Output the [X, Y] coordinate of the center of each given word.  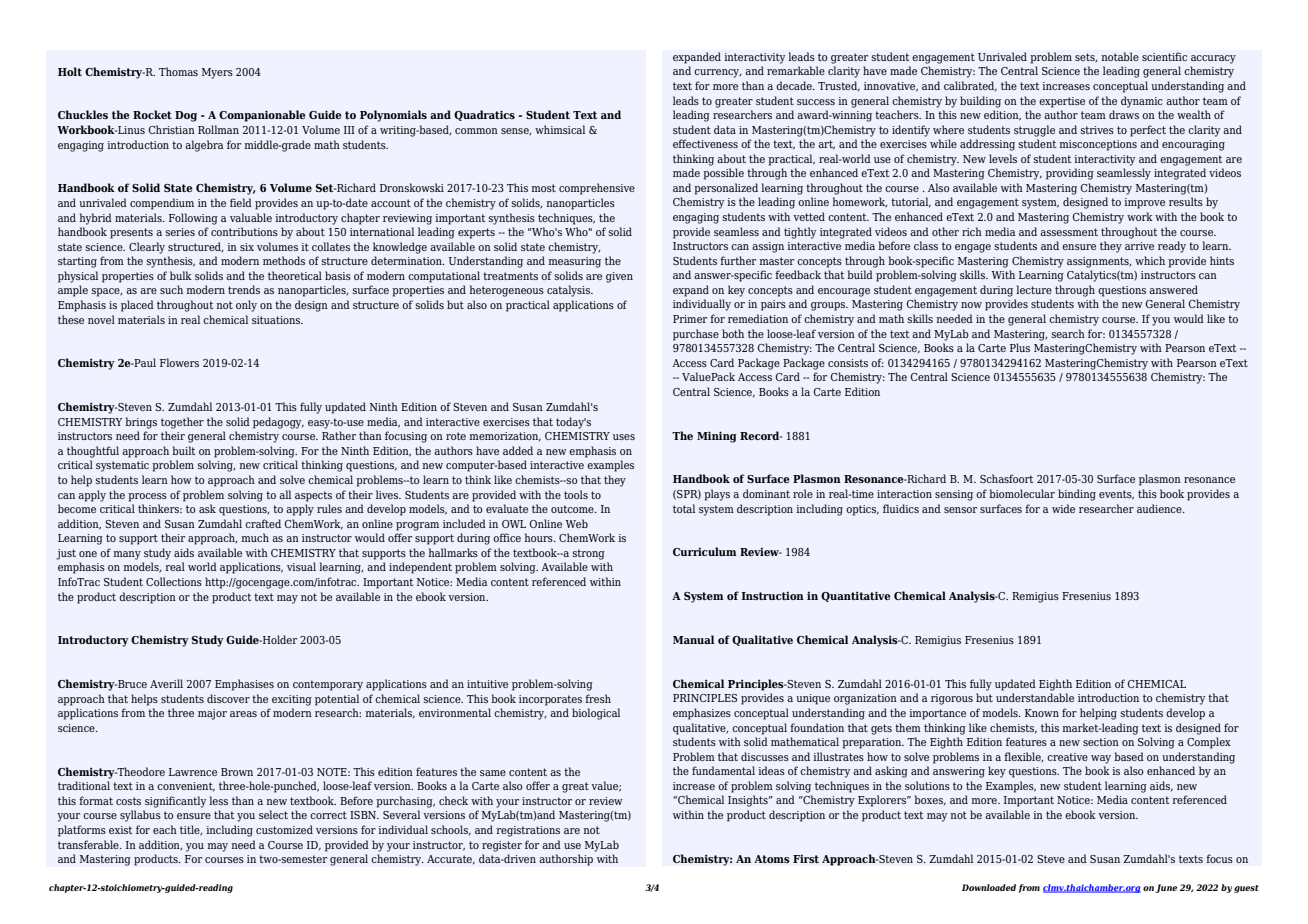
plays [717, 495]
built [183, 450]
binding [1077, 495]
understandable [1035, 697]
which [1150, 260]
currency [718, 73]
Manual [693, 639]
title [191, 830]
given [619, 277]
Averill [166, 683]
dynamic [1142, 102]
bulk [181, 275]
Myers [217, 73]
